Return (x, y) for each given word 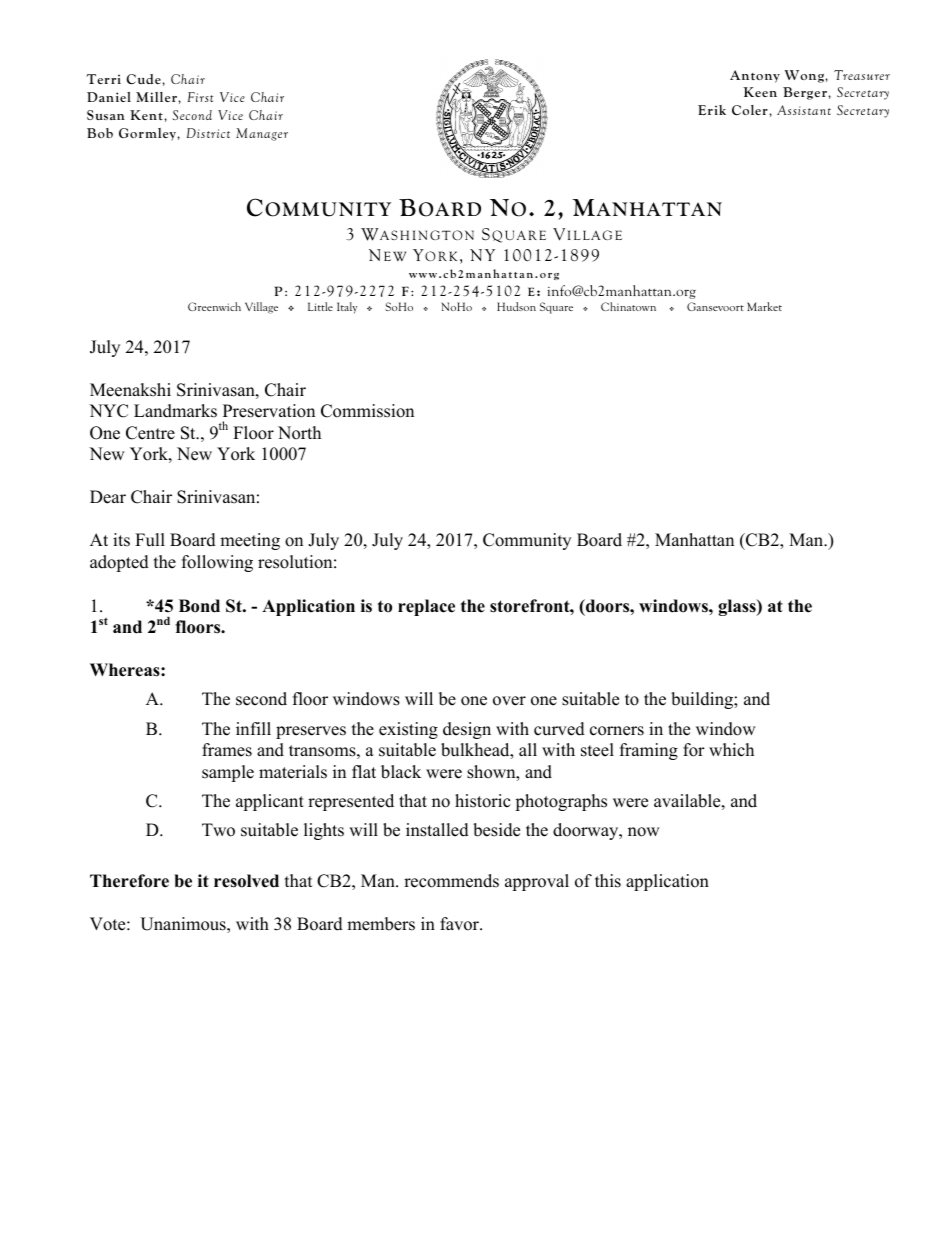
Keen (760, 92)
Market (764, 306)
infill (253, 728)
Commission (367, 411)
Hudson (516, 306)
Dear (108, 497)
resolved (246, 881)
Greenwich (214, 306)
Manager (262, 134)
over (509, 701)
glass (738, 607)
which (731, 750)
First (200, 97)
